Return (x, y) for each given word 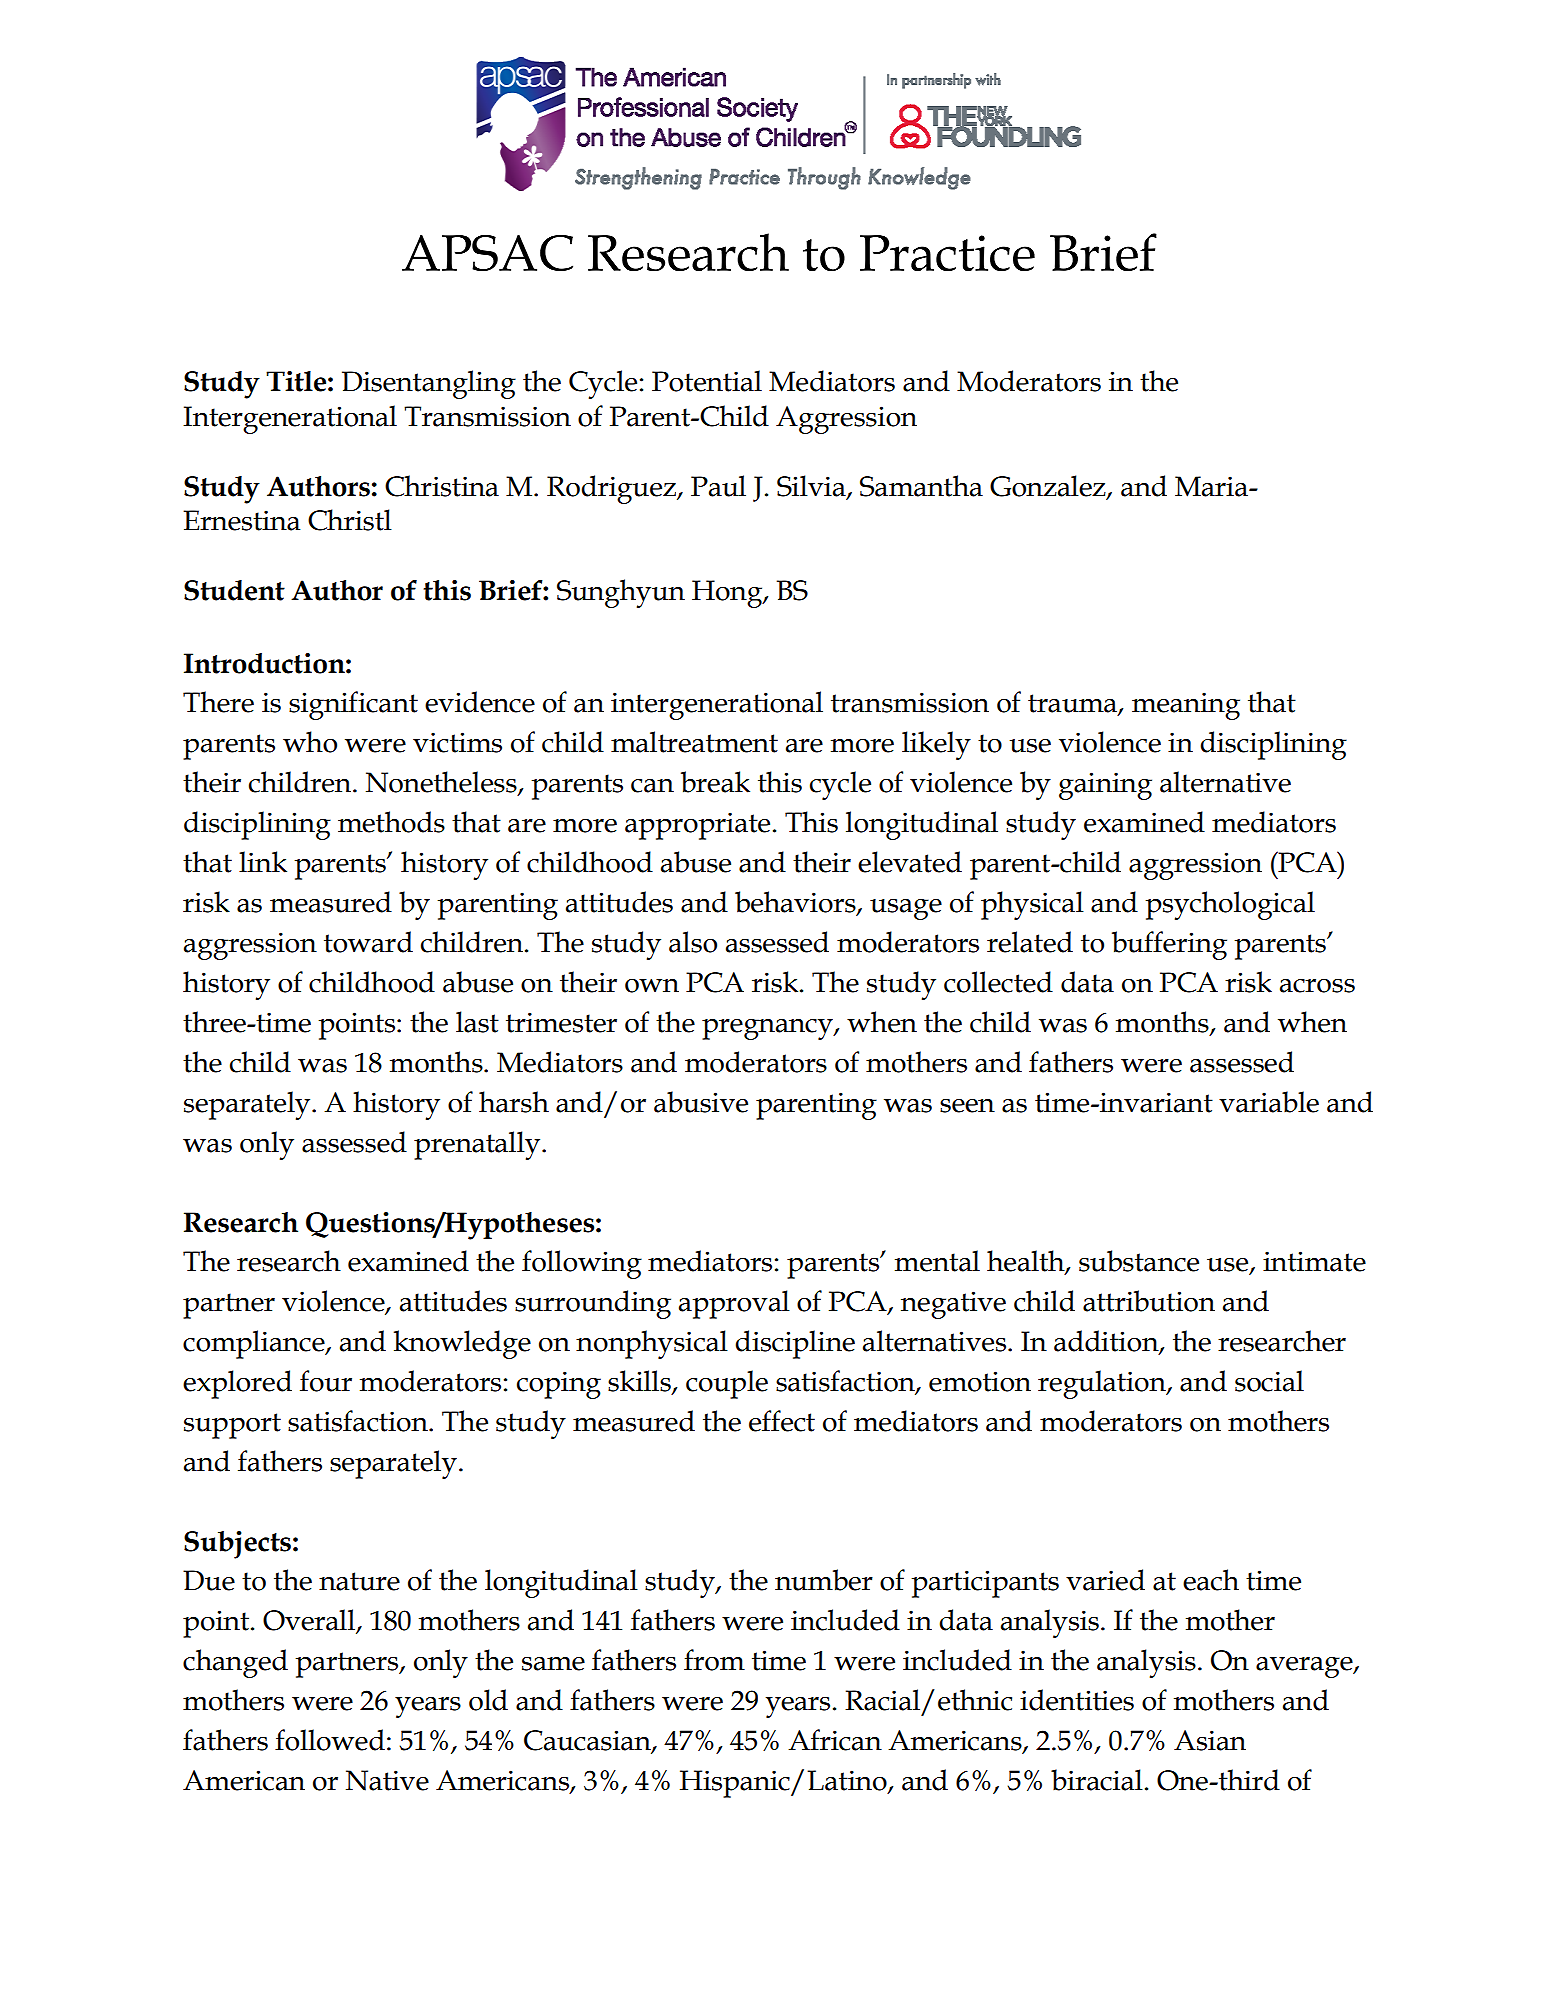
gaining (1105, 786)
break (715, 782)
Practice (947, 253)
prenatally (478, 1145)
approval (734, 1304)
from (714, 1660)
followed (330, 1740)
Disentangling (429, 384)
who (310, 742)
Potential (707, 381)
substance (1139, 1261)
